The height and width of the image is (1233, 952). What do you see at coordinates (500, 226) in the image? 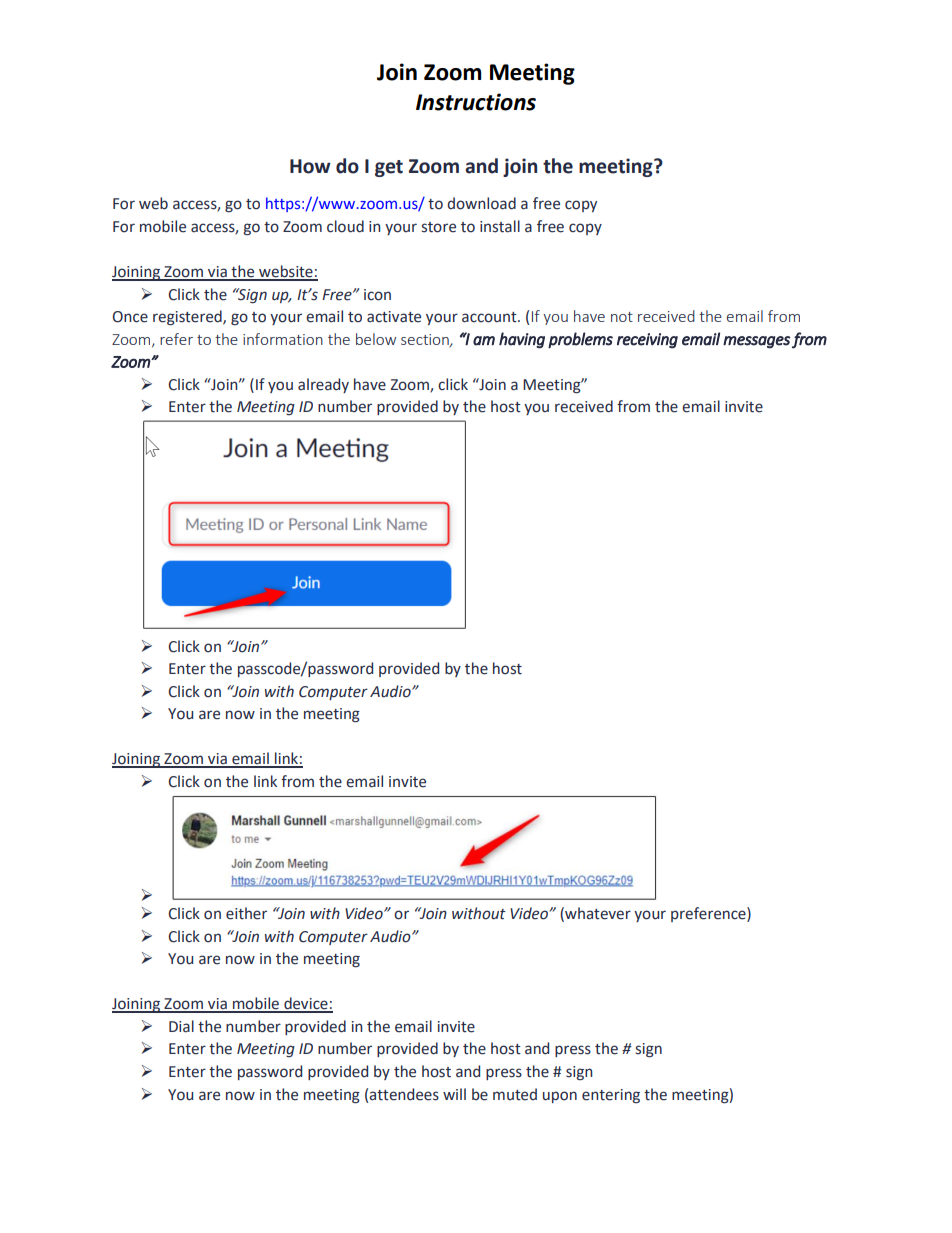
I see `install` at bounding box center [500, 226].
